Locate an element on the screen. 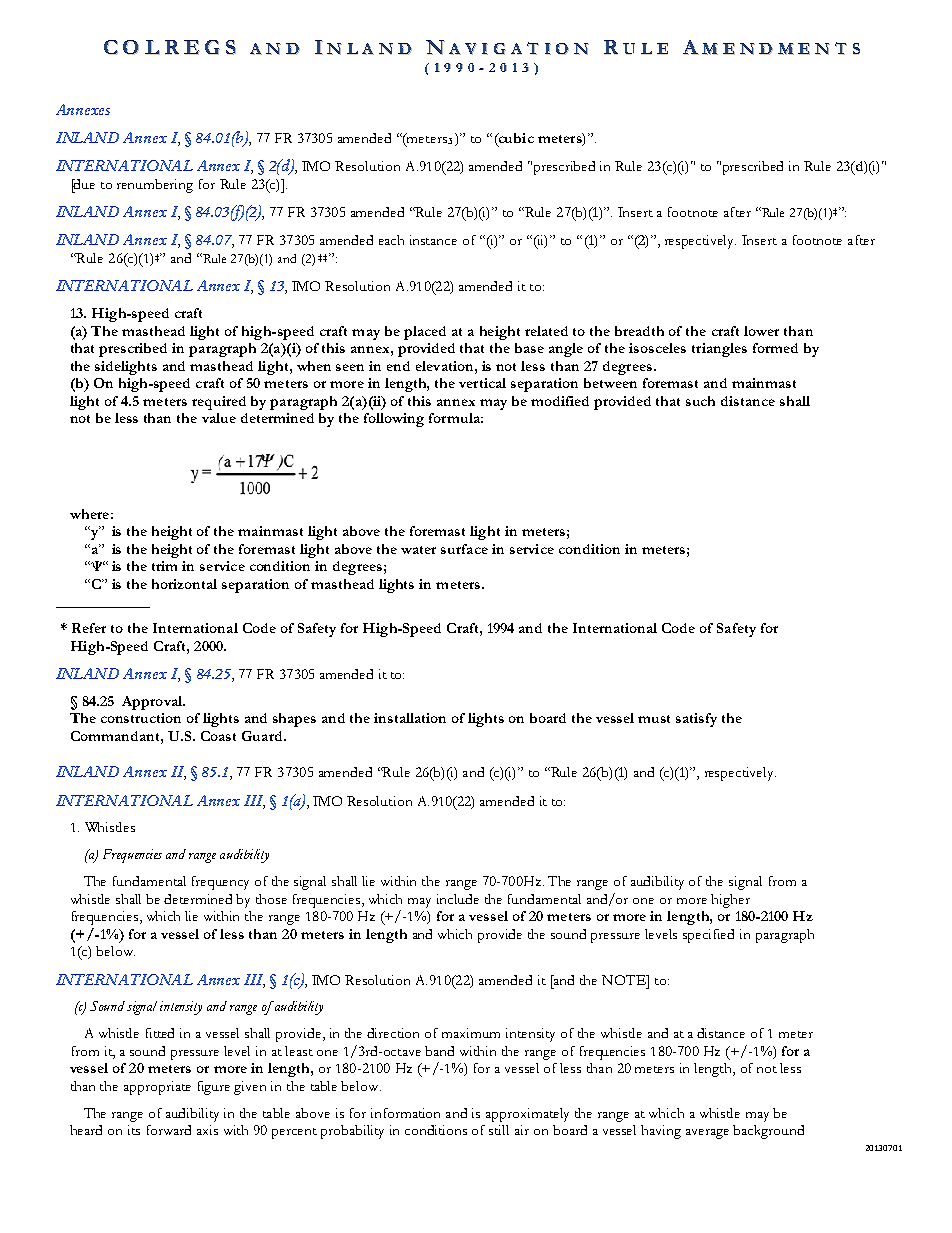 Image resolution: width=952 pixels, height=1233 pixels. information is located at coordinates (405, 1113).
